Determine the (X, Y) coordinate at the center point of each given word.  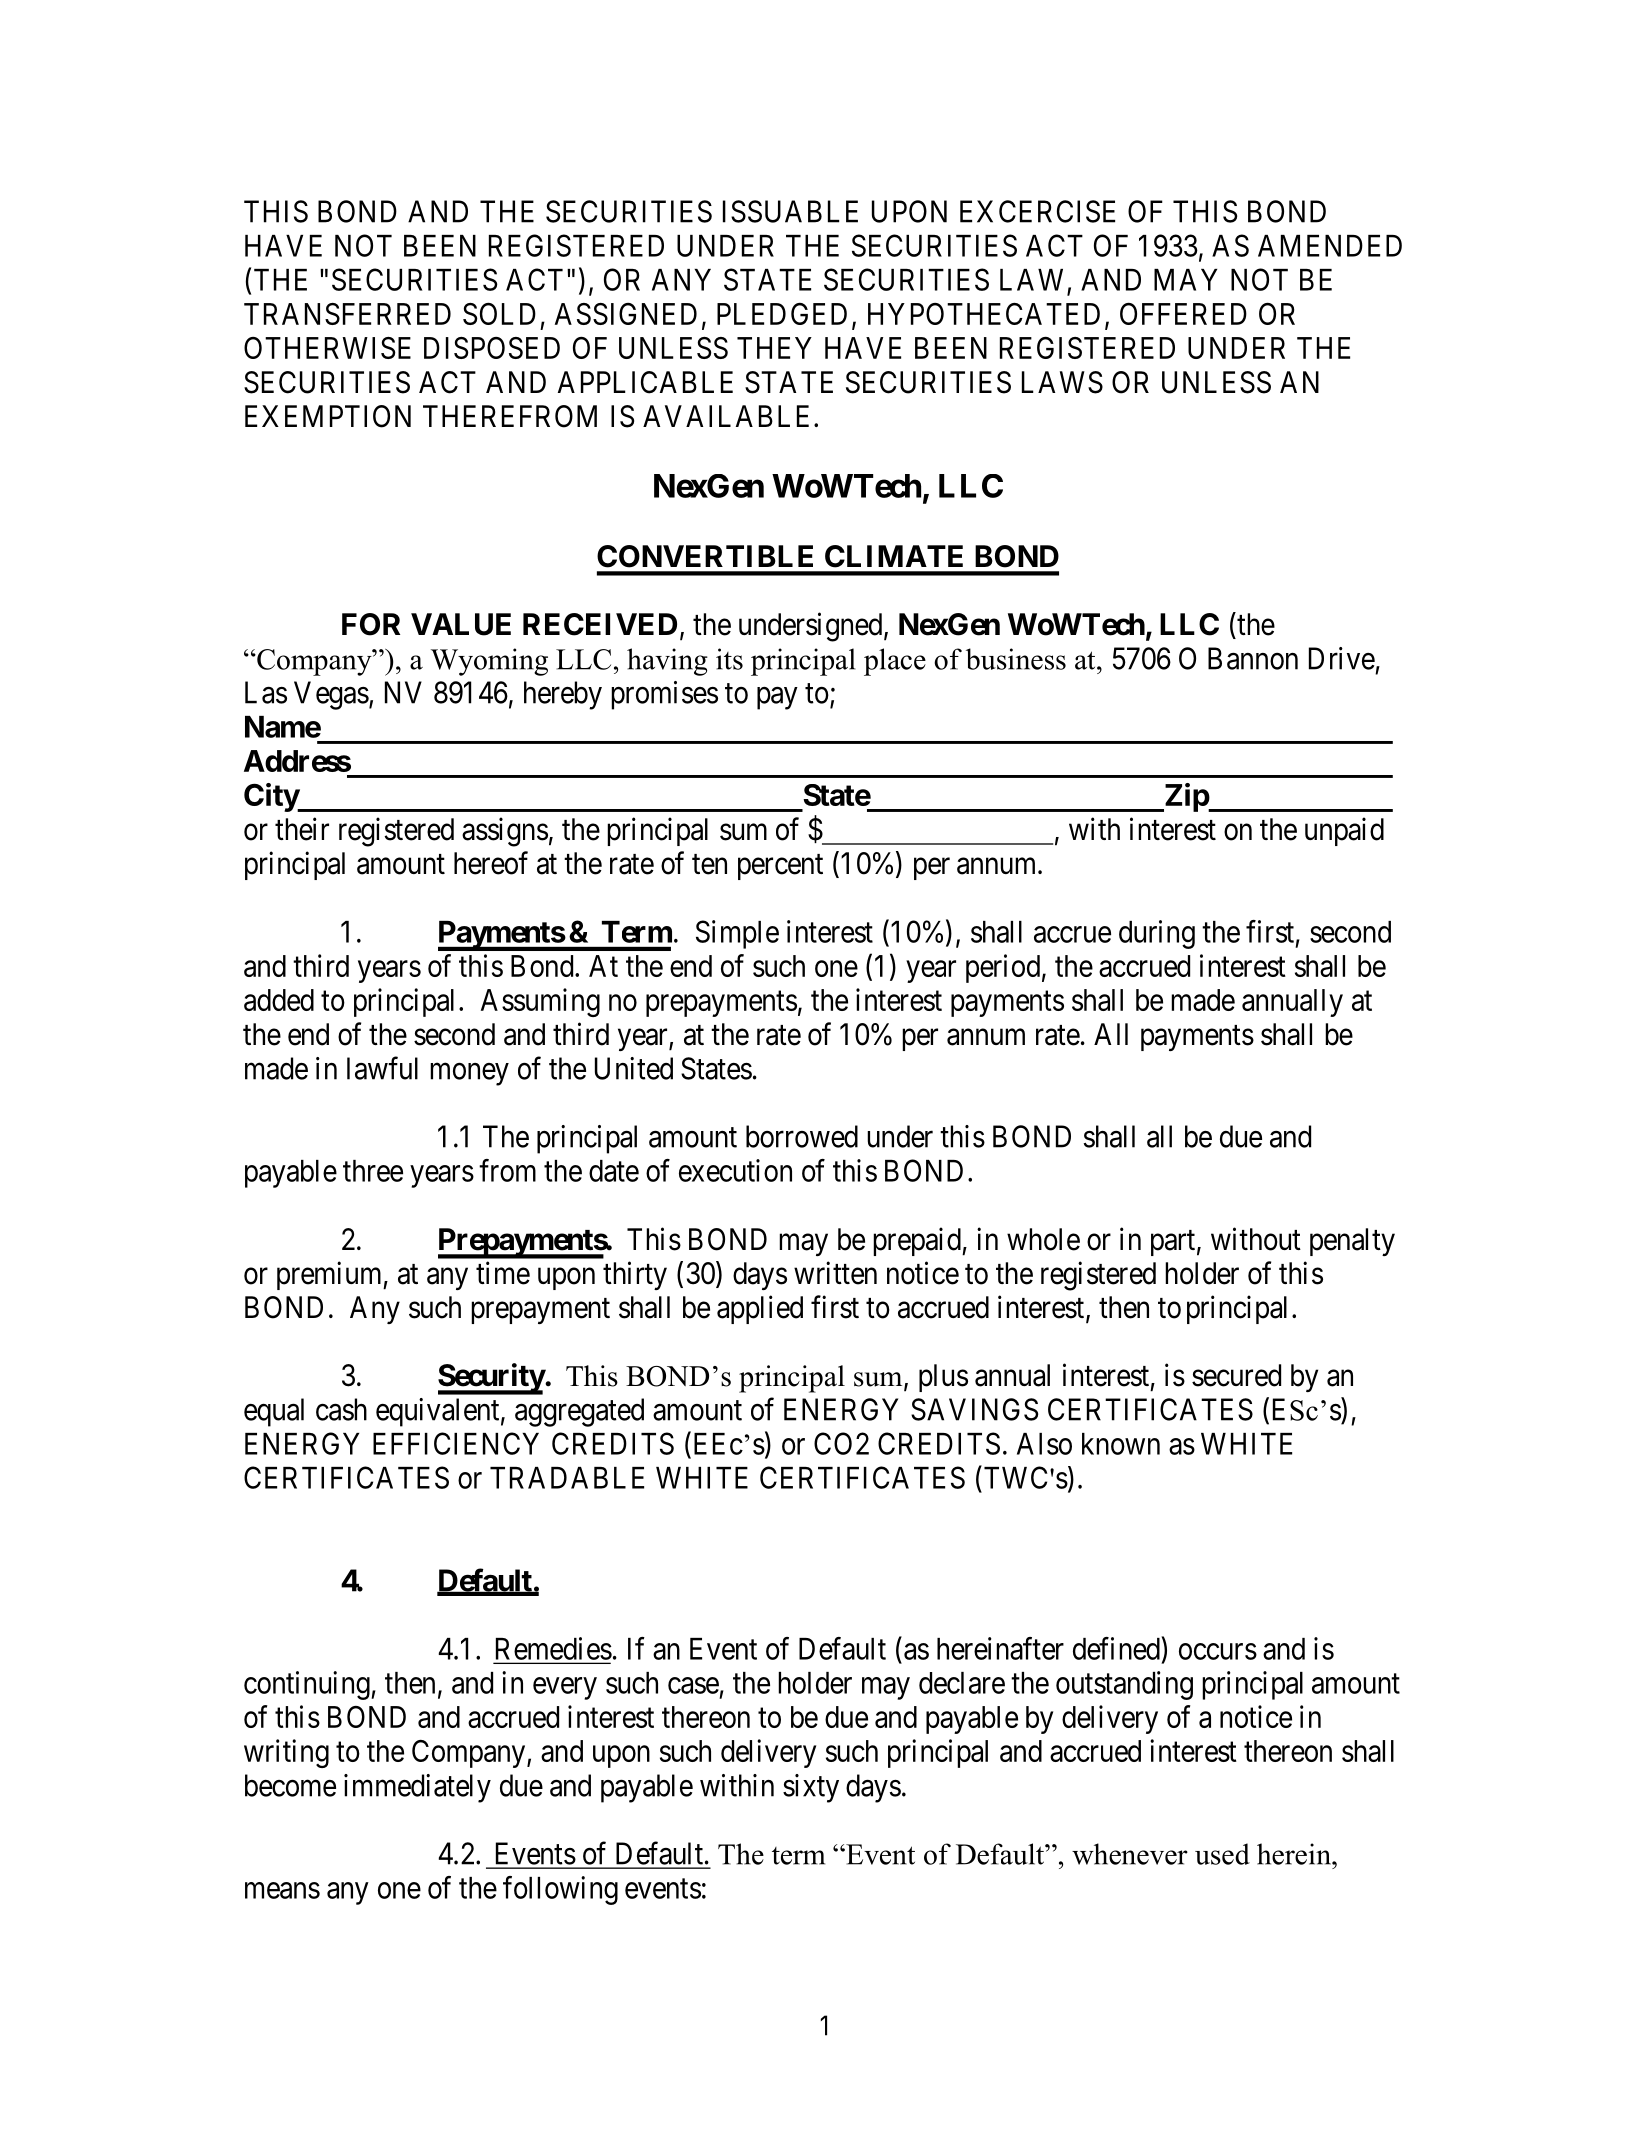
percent (780, 867)
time (503, 1273)
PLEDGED (782, 314)
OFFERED (1183, 314)
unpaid (1344, 831)
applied (760, 1309)
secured (1236, 1375)
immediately (417, 1788)
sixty (811, 1788)
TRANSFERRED (347, 314)
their (302, 829)
